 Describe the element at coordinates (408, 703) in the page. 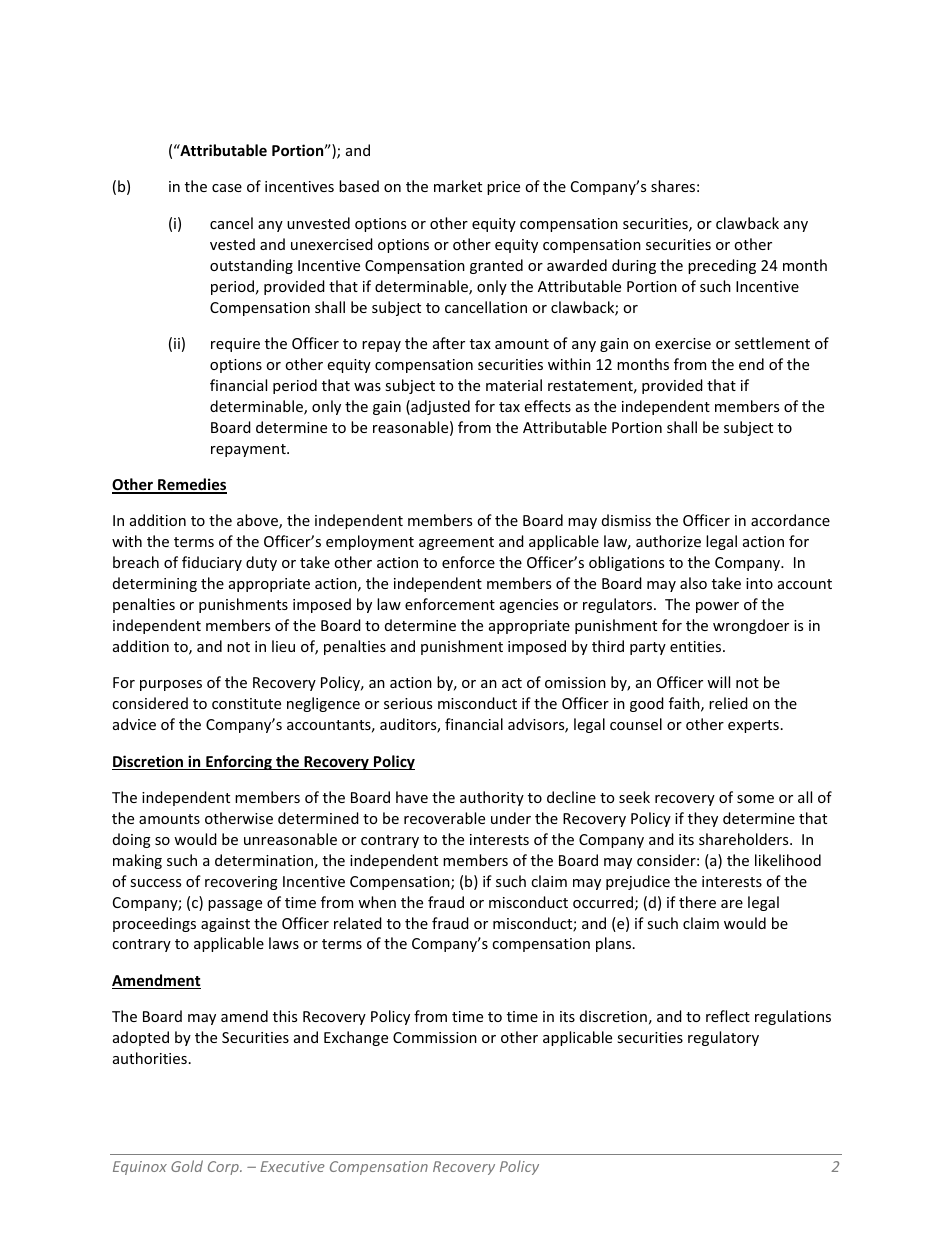

I see `serious` at that location.
